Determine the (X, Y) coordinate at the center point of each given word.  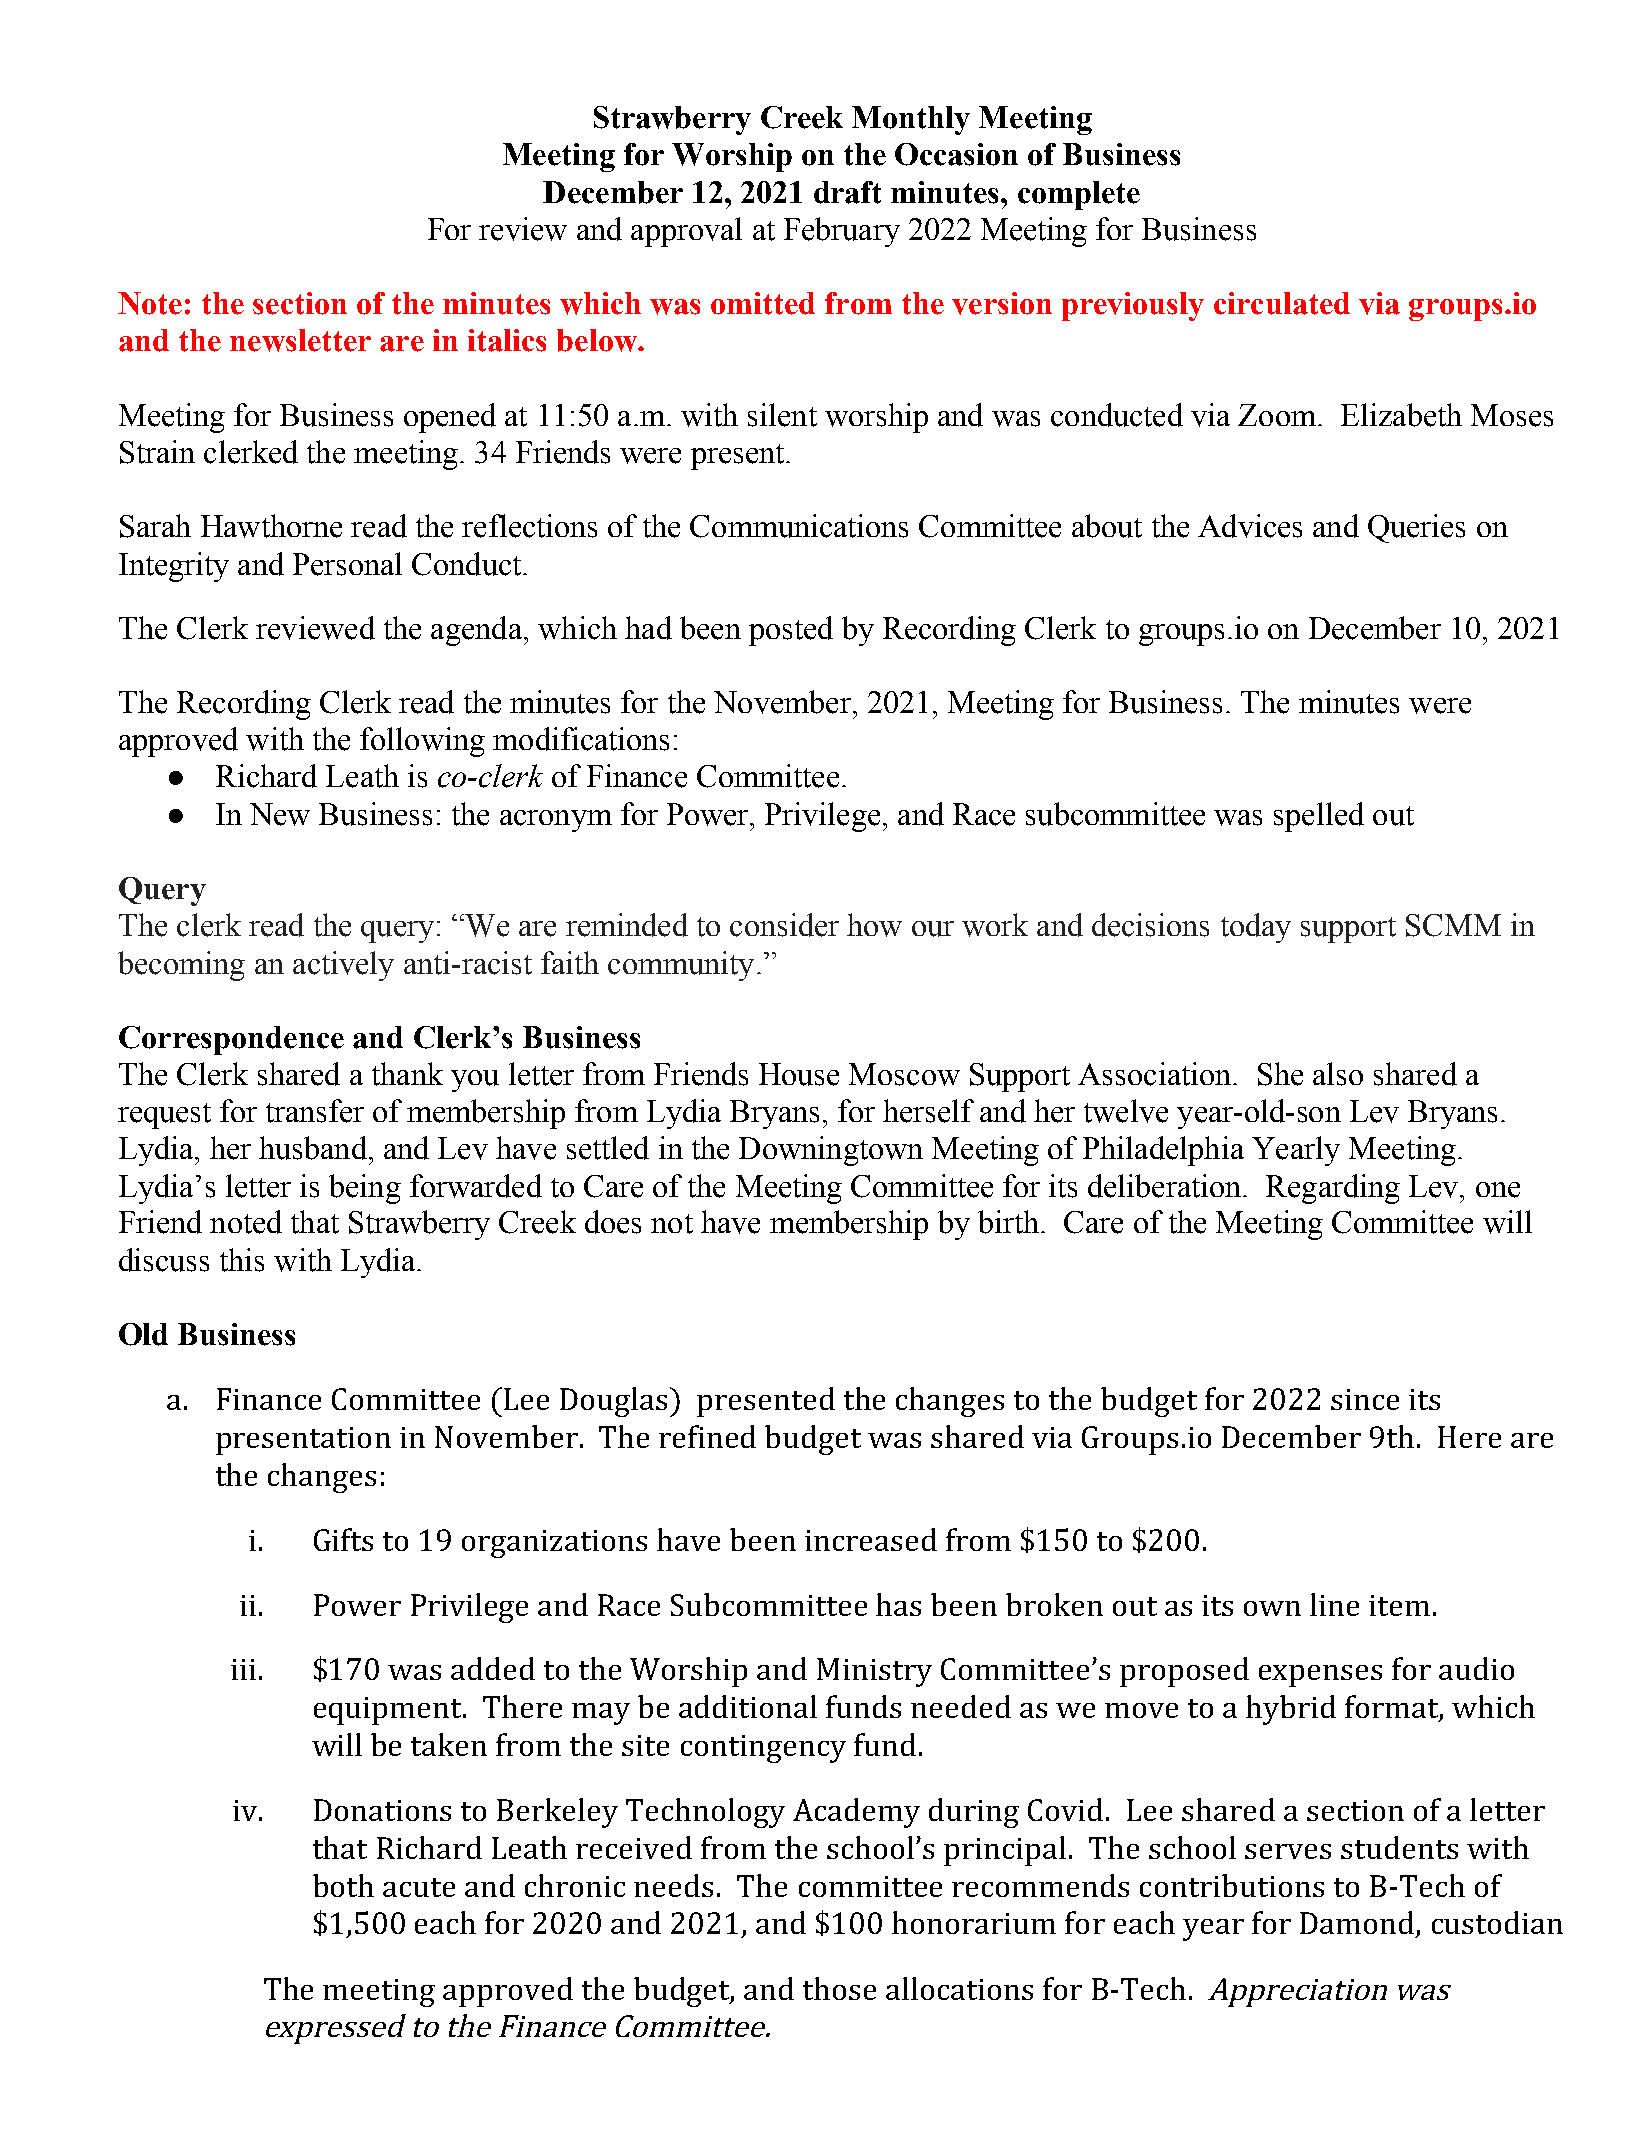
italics (507, 340)
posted (791, 631)
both (343, 1885)
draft (847, 192)
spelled (1319, 817)
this (242, 1260)
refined (707, 1436)
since (1365, 1399)
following (422, 742)
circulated (1282, 303)
